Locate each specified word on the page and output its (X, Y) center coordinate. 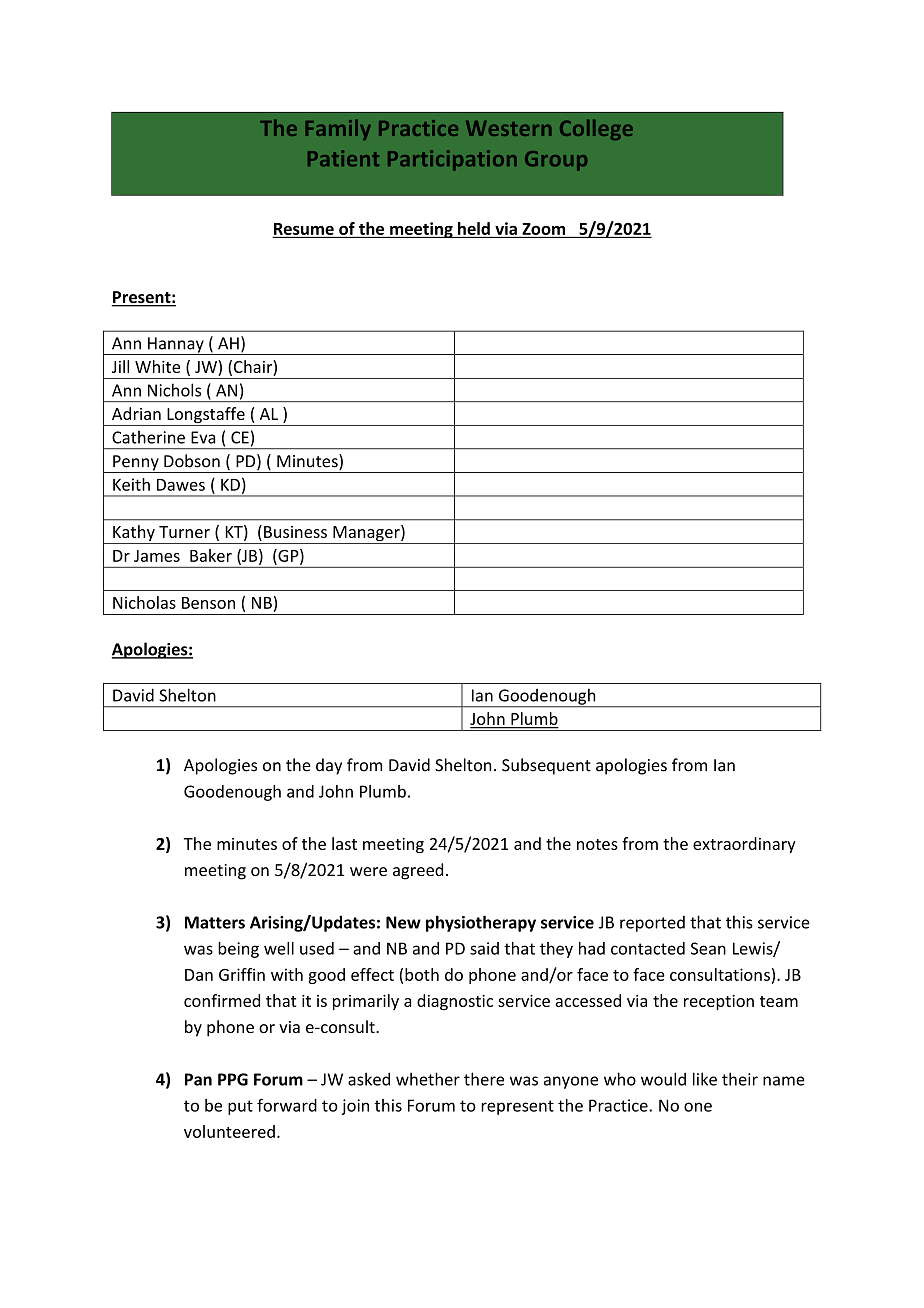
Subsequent (546, 766)
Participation (452, 160)
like (705, 1079)
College (596, 129)
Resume (304, 229)
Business (295, 532)
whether (428, 1079)
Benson (208, 603)
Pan (198, 1079)
